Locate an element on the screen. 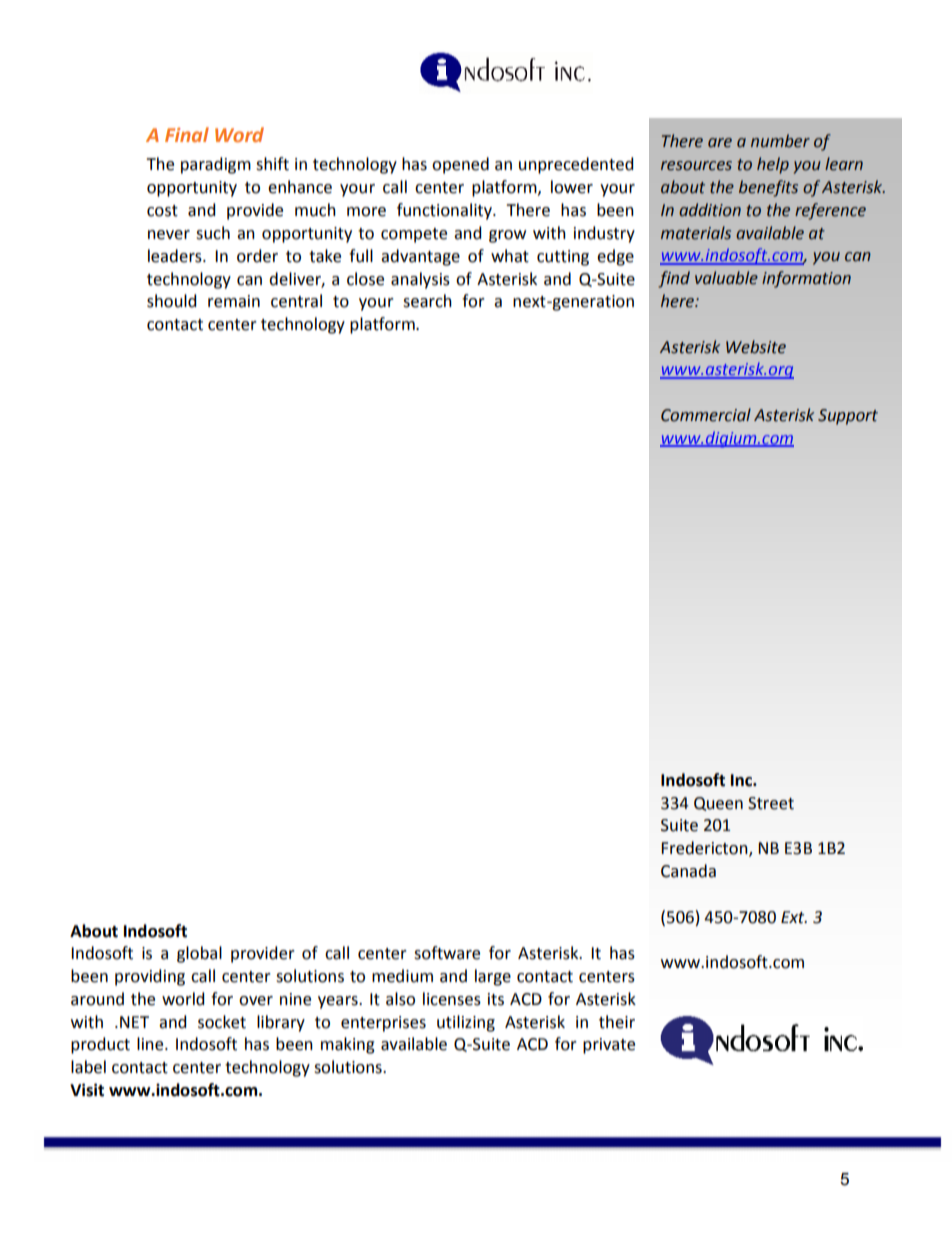  opened is located at coordinates (460, 165).
